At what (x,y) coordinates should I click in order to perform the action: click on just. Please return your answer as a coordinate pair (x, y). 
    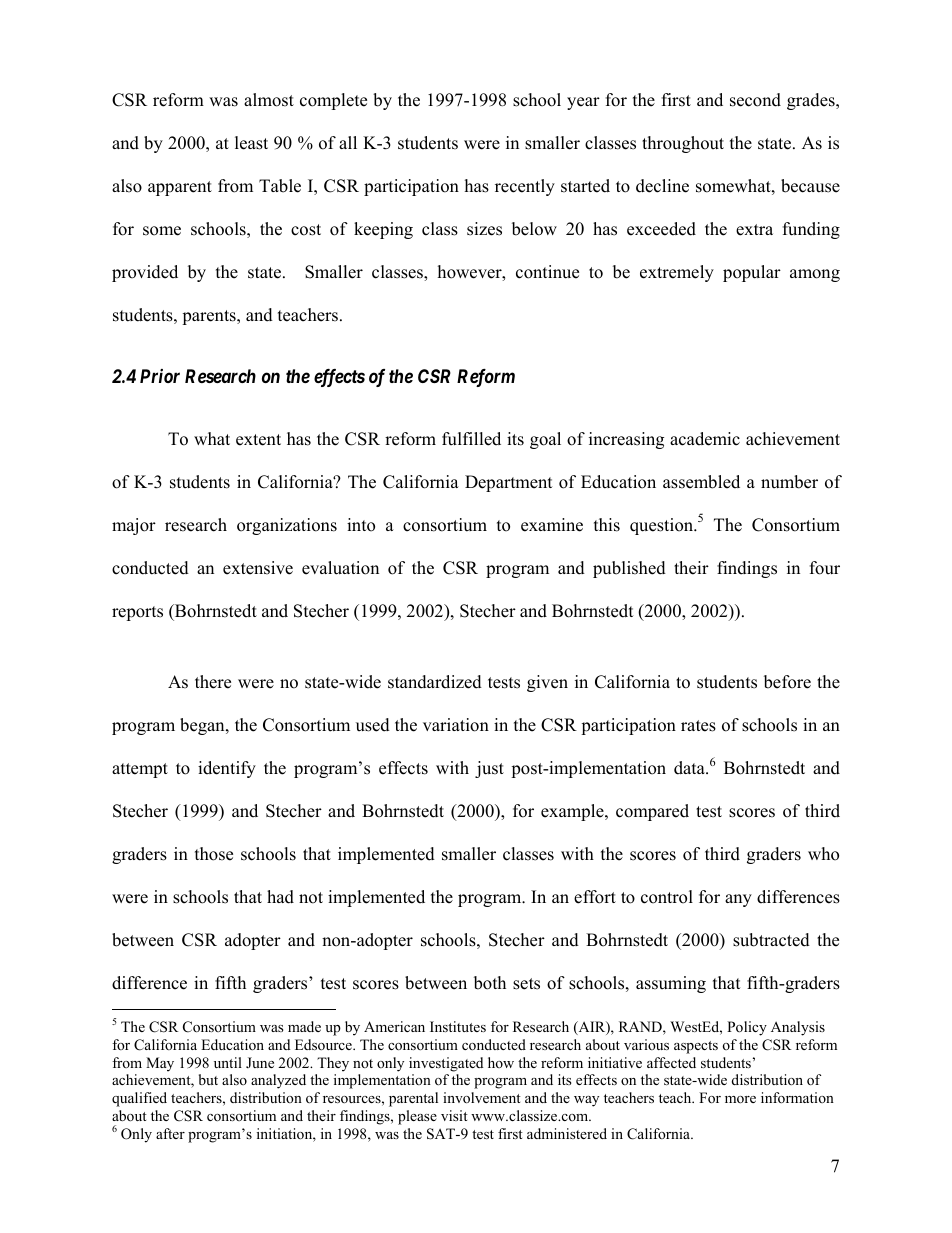
    Looking at the image, I should click on (489, 769).
